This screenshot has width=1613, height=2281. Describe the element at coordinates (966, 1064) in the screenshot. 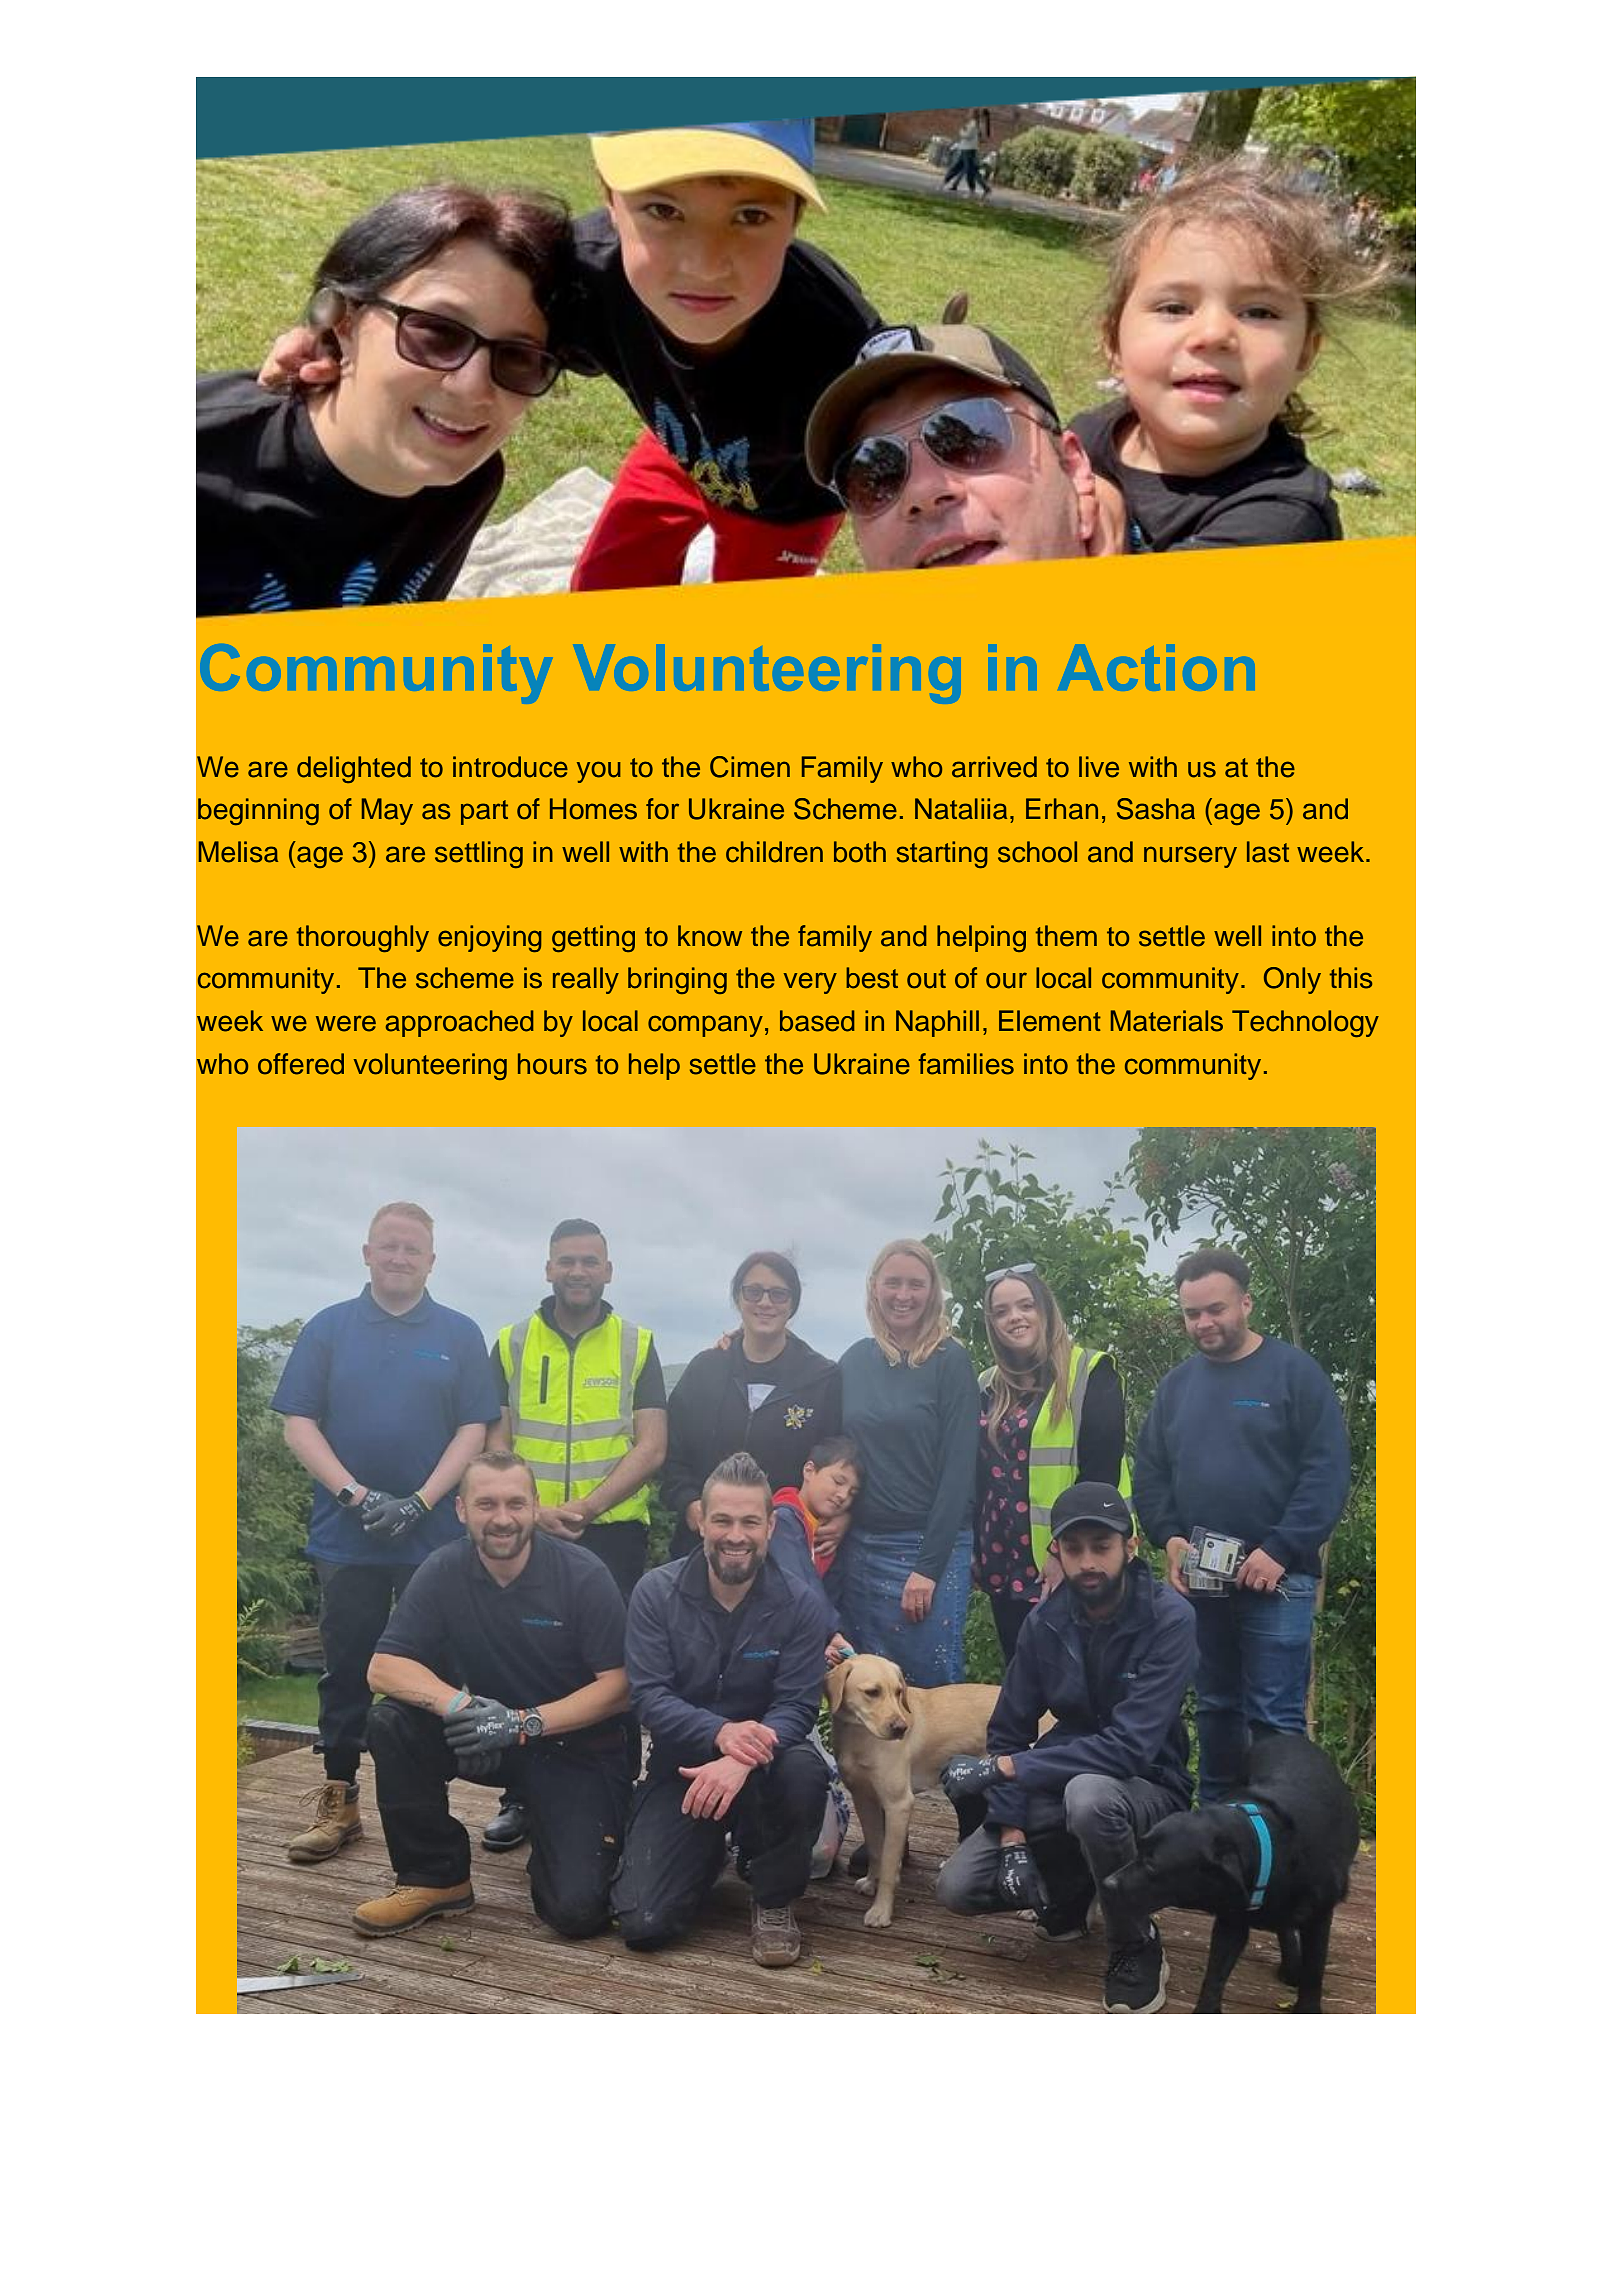

I see `families` at that location.
